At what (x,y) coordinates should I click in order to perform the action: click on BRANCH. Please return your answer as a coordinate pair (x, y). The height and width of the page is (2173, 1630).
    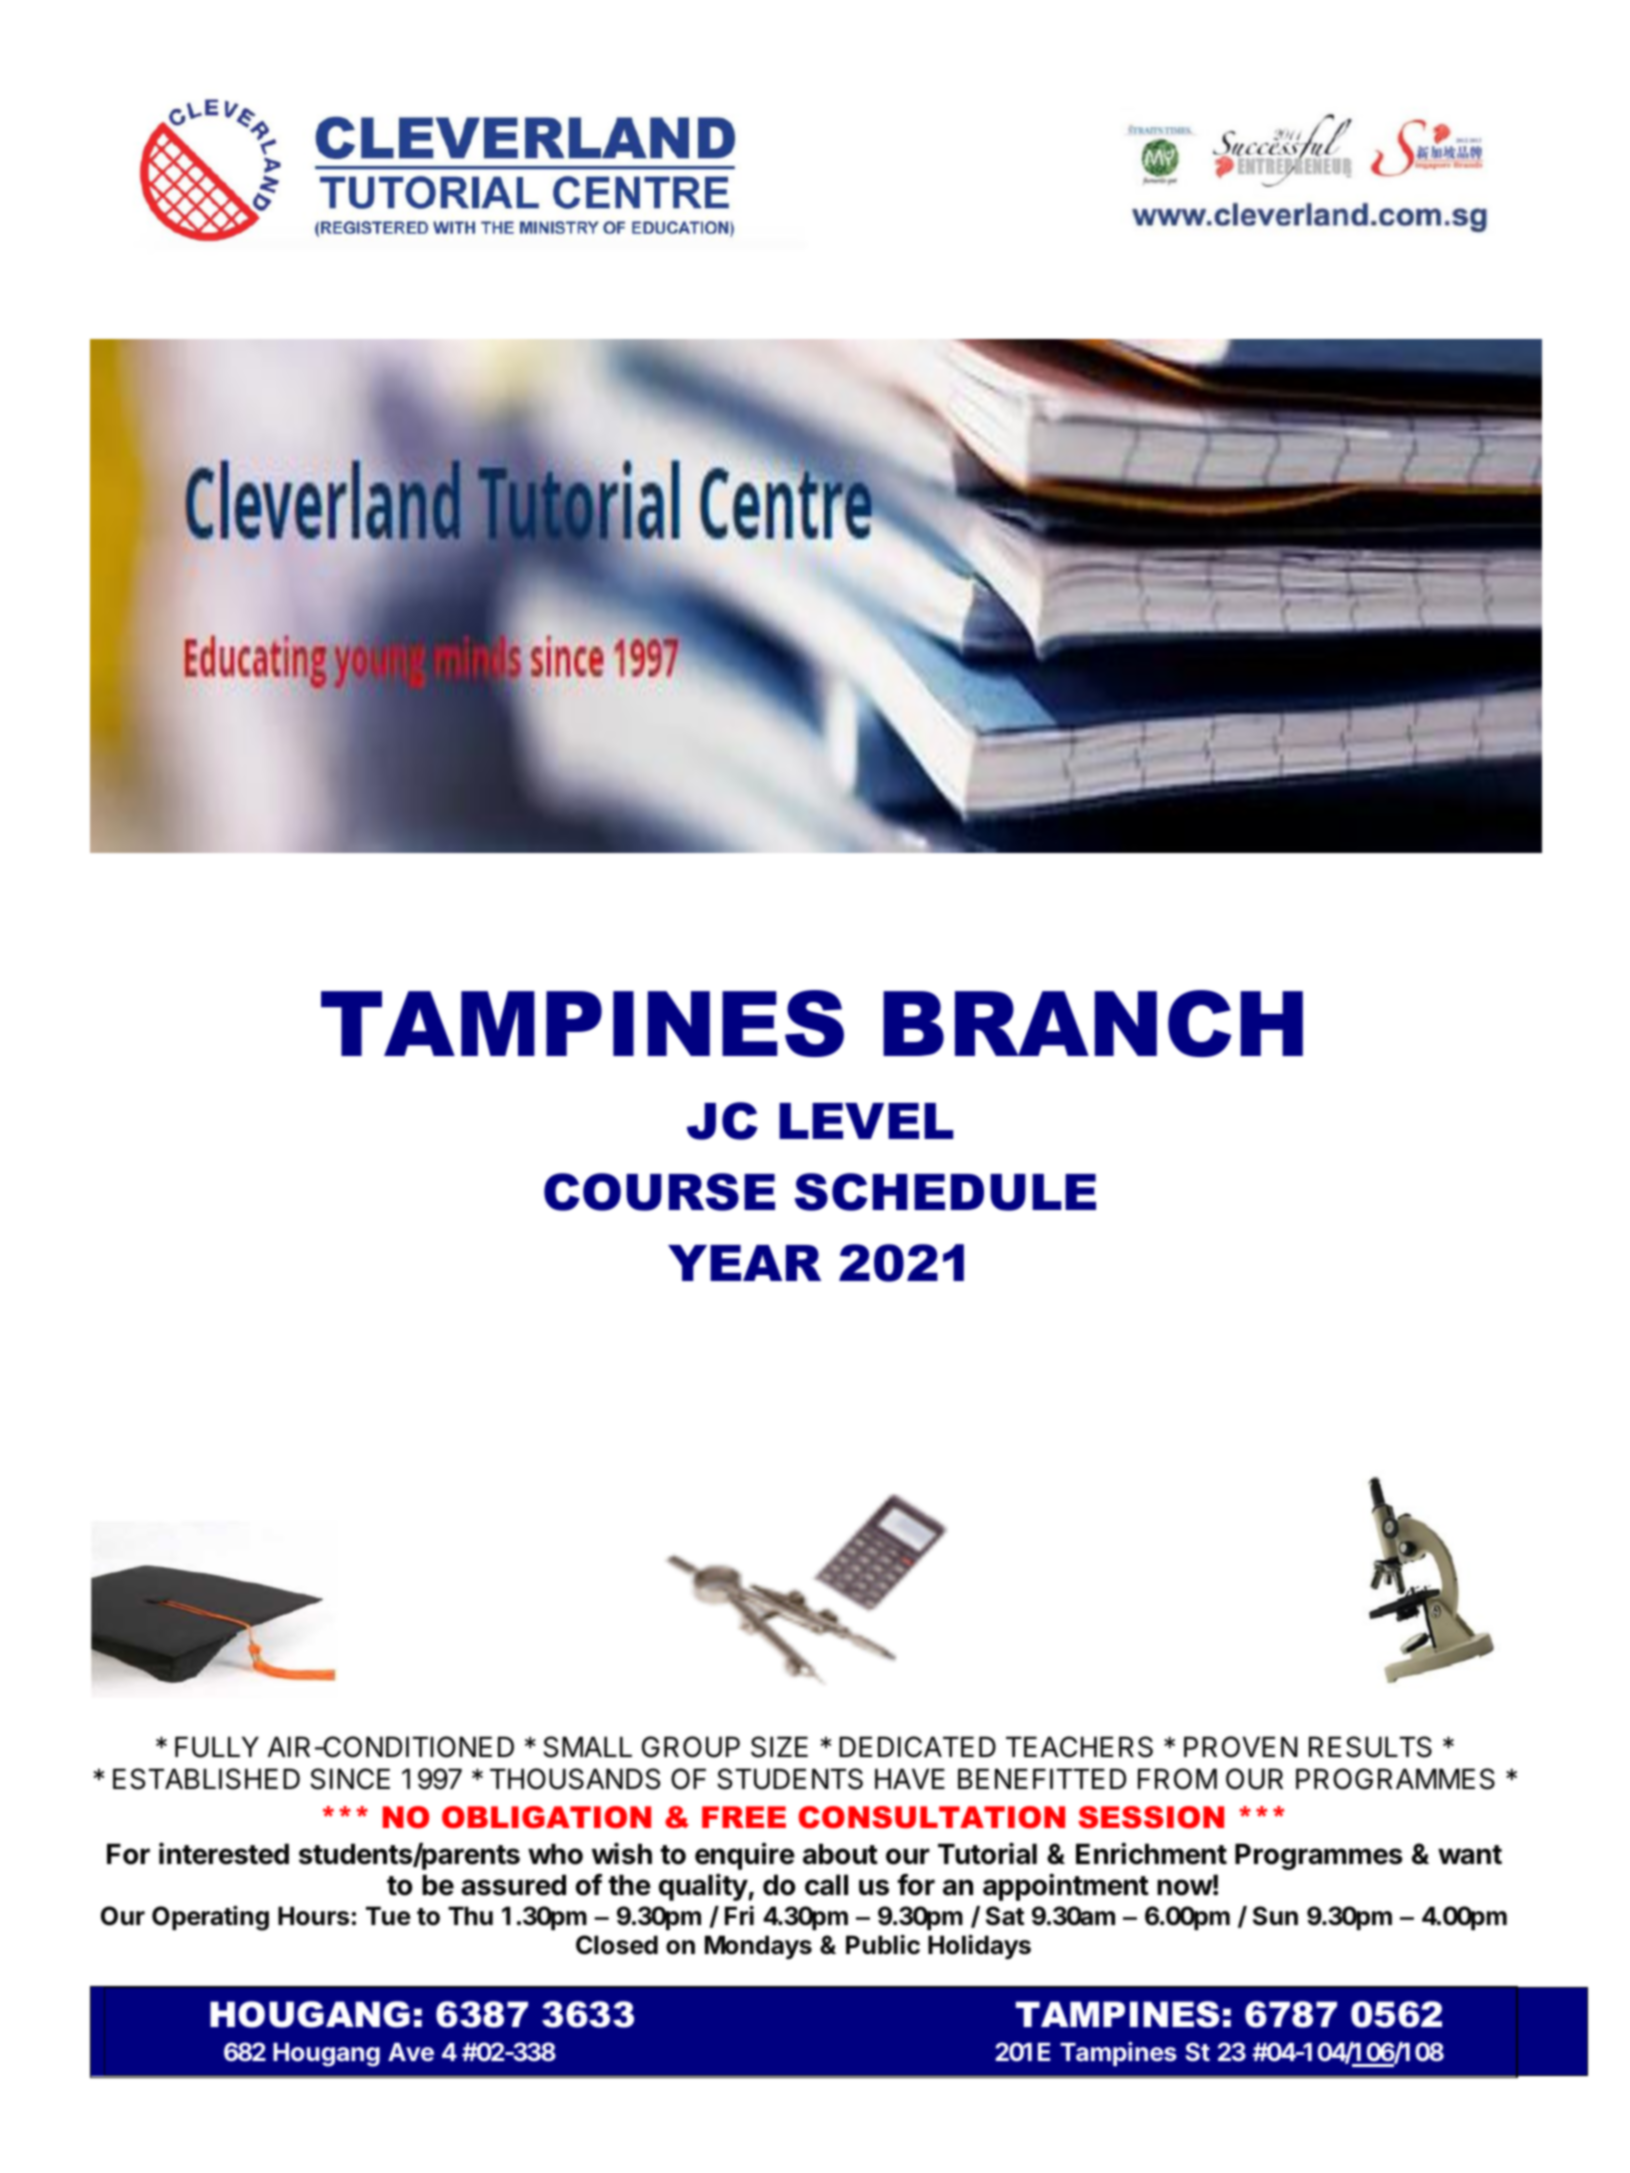
    Looking at the image, I should click on (1093, 1023).
